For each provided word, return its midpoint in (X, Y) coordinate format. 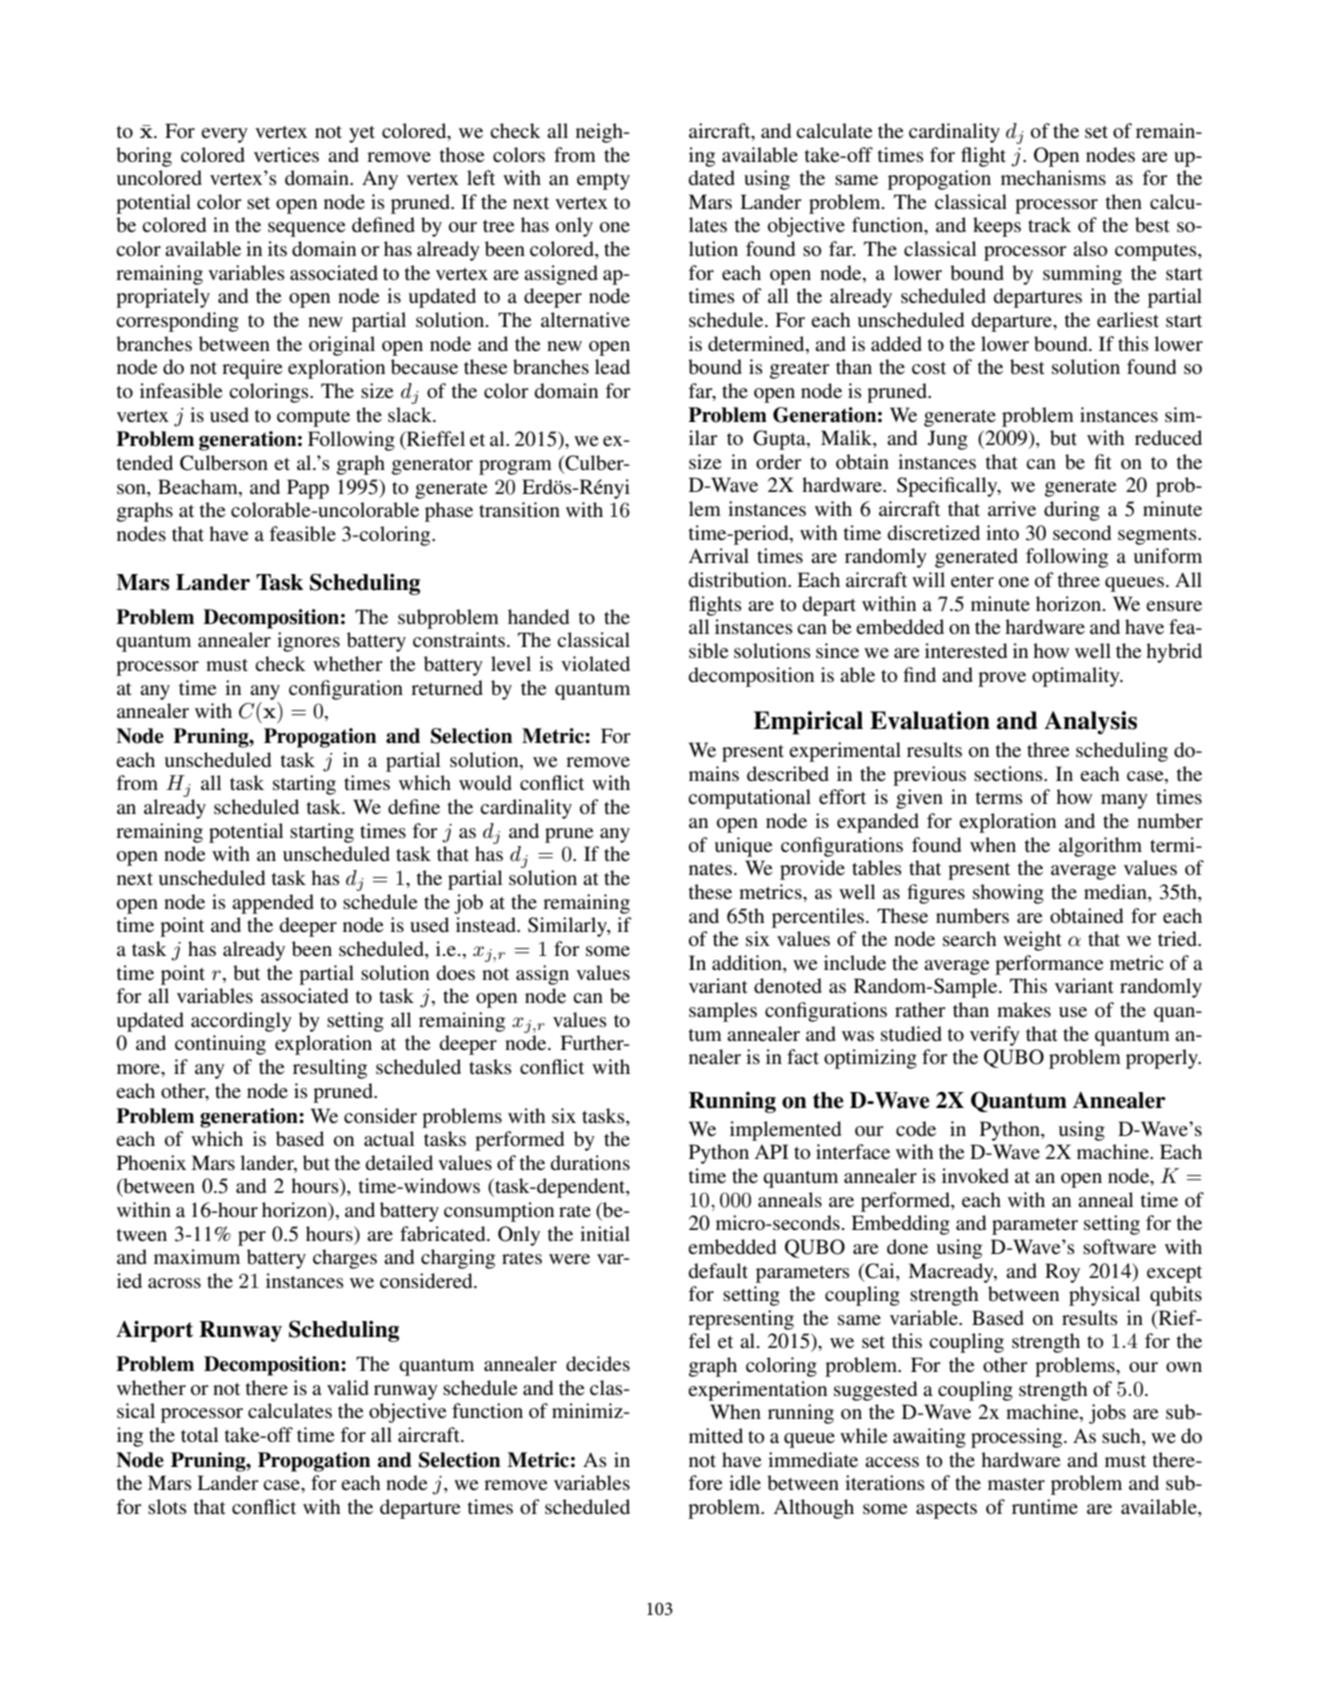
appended (273, 904)
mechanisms (1053, 178)
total (200, 1434)
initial (605, 1233)
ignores (308, 642)
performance (1049, 965)
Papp (308, 489)
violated (595, 664)
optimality (1077, 677)
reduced (1168, 438)
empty (603, 181)
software (1119, 1247)
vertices (286, 155)
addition (748, 964)
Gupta (780, 440)
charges (345, 1259)
